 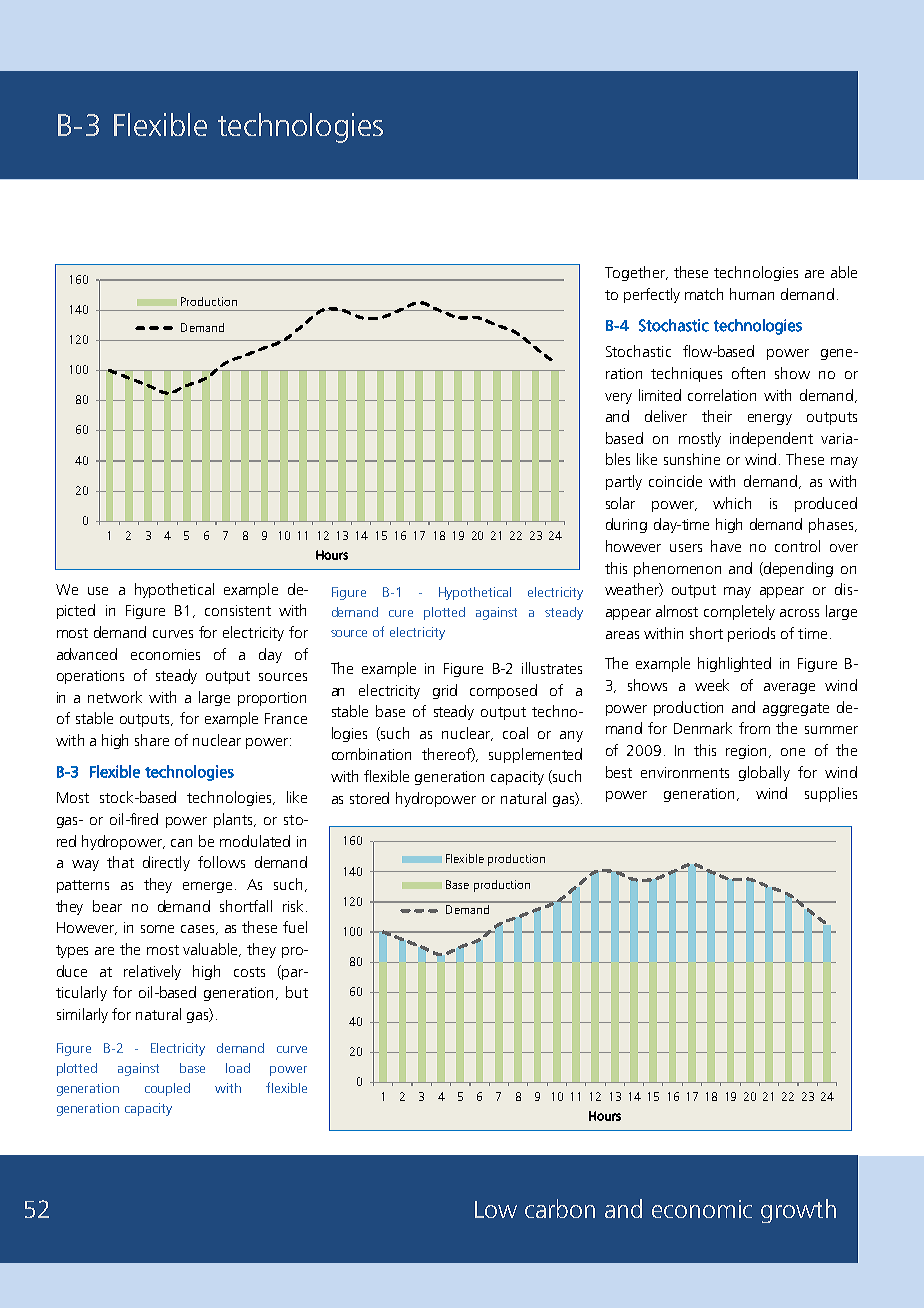 I want to click on cure, so click(x=401, y=613).
